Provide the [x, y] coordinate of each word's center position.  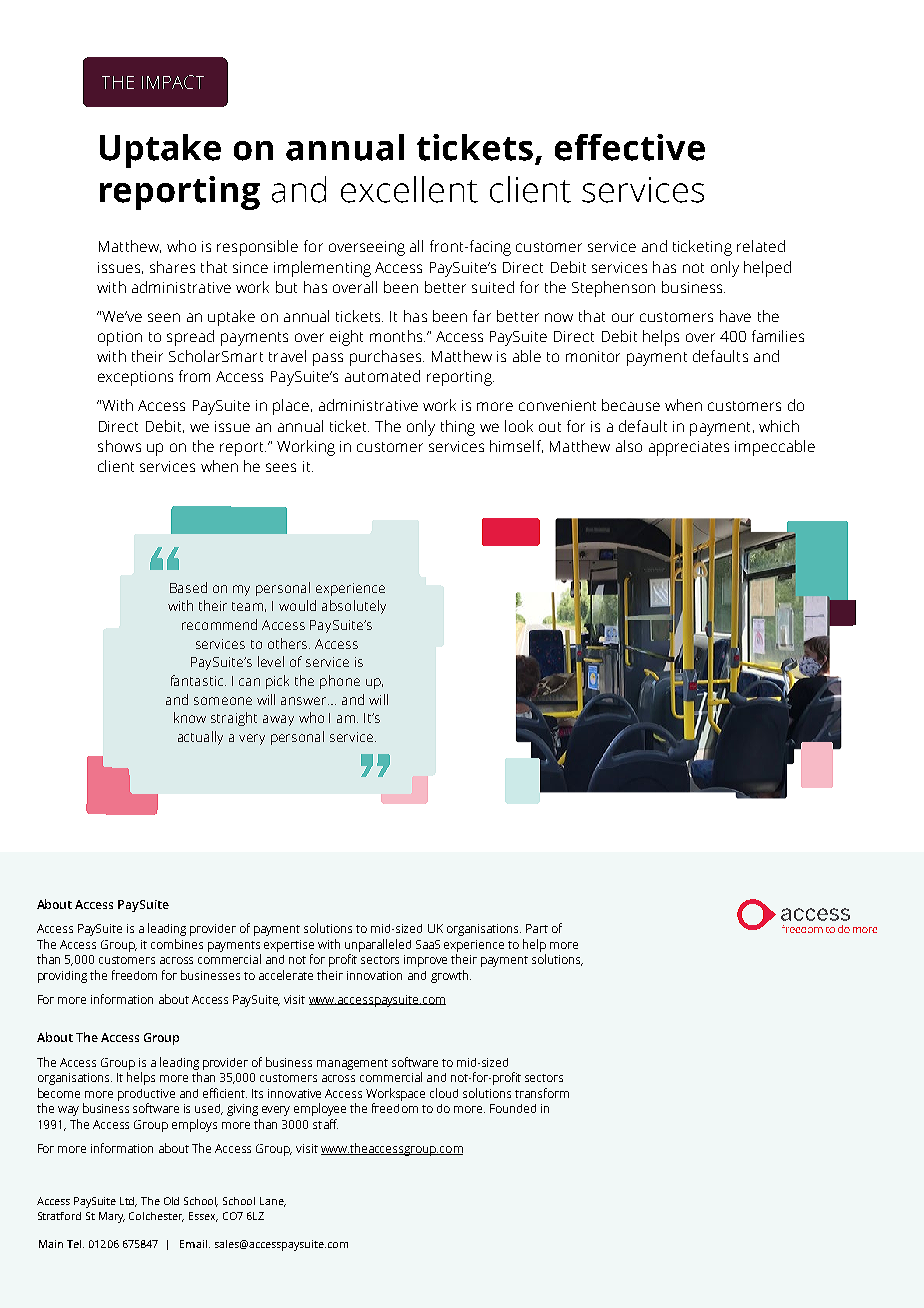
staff [325, 1124]
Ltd [128, 1202]
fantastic [198, 680]
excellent [409, 189]
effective [630, 147]
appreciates [689, 448]
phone [340, 682]
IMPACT [173, 82]
